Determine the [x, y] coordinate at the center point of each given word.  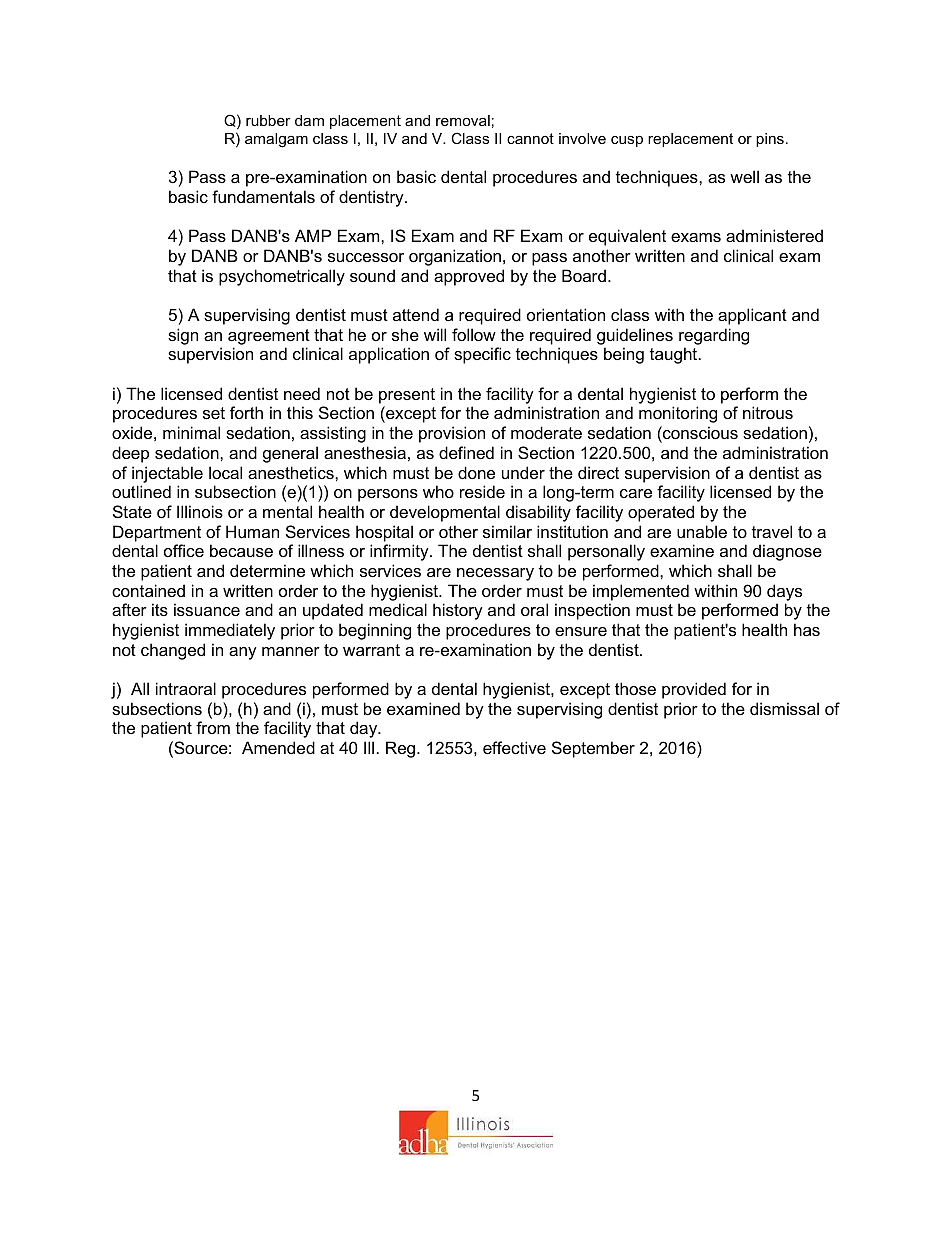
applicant [752, 316]
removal [463, 120]
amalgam [276, 140]
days [784, 592]
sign [183, 336]
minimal [191, 432]
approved [469, 277]
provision [452, 434]
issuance [207, 609]
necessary [495, 574]
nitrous [768, 412]
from [213, 727]
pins [770, 140]
